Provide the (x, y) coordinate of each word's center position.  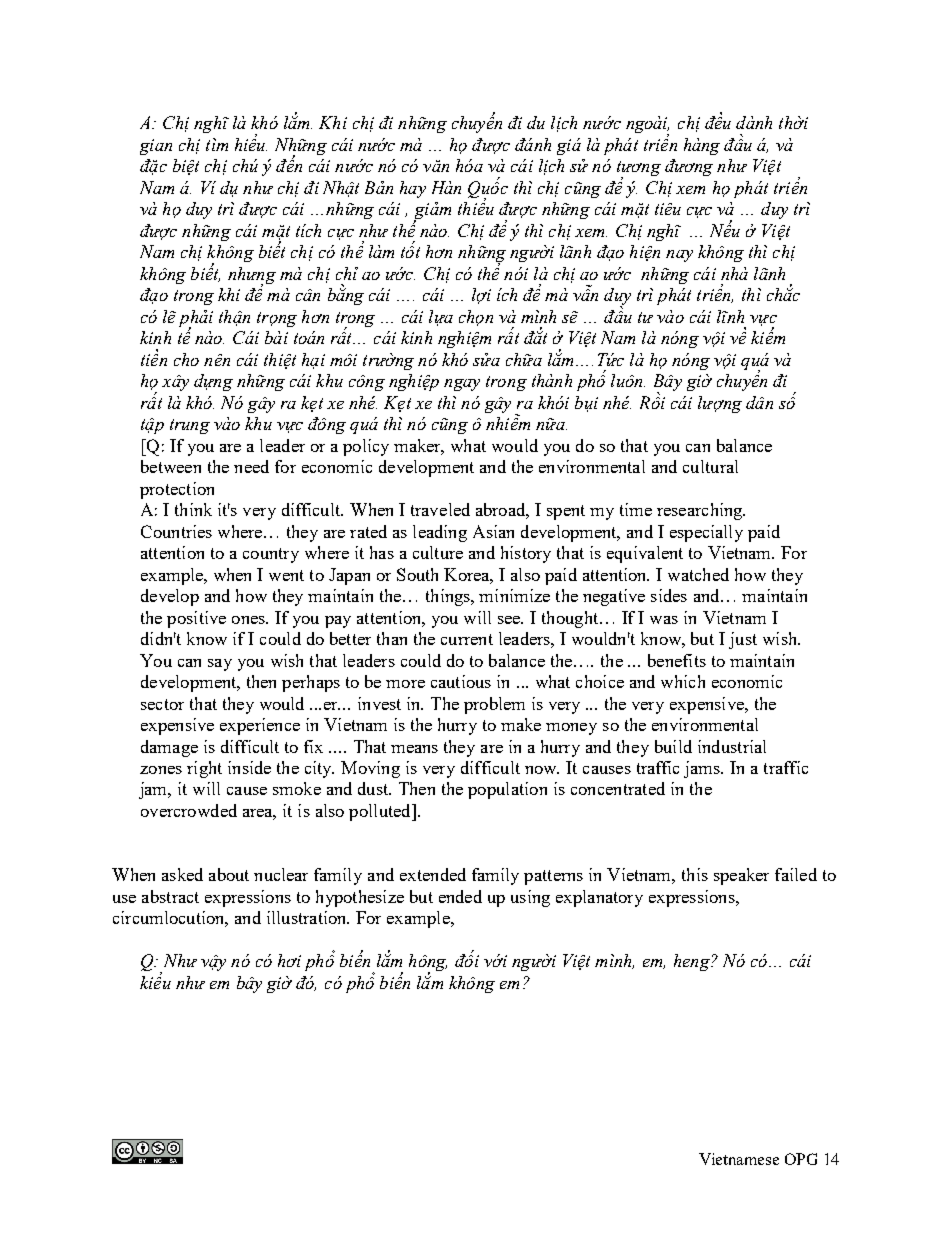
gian (156, 147)
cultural (710, 466)
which (683, 681)
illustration (308, 917)
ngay (462, 385)
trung (190, 426)
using (530, 898)
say (220, 665)
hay (413, 189)
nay (679, 256)
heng (693, 962)
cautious (461, 681)
